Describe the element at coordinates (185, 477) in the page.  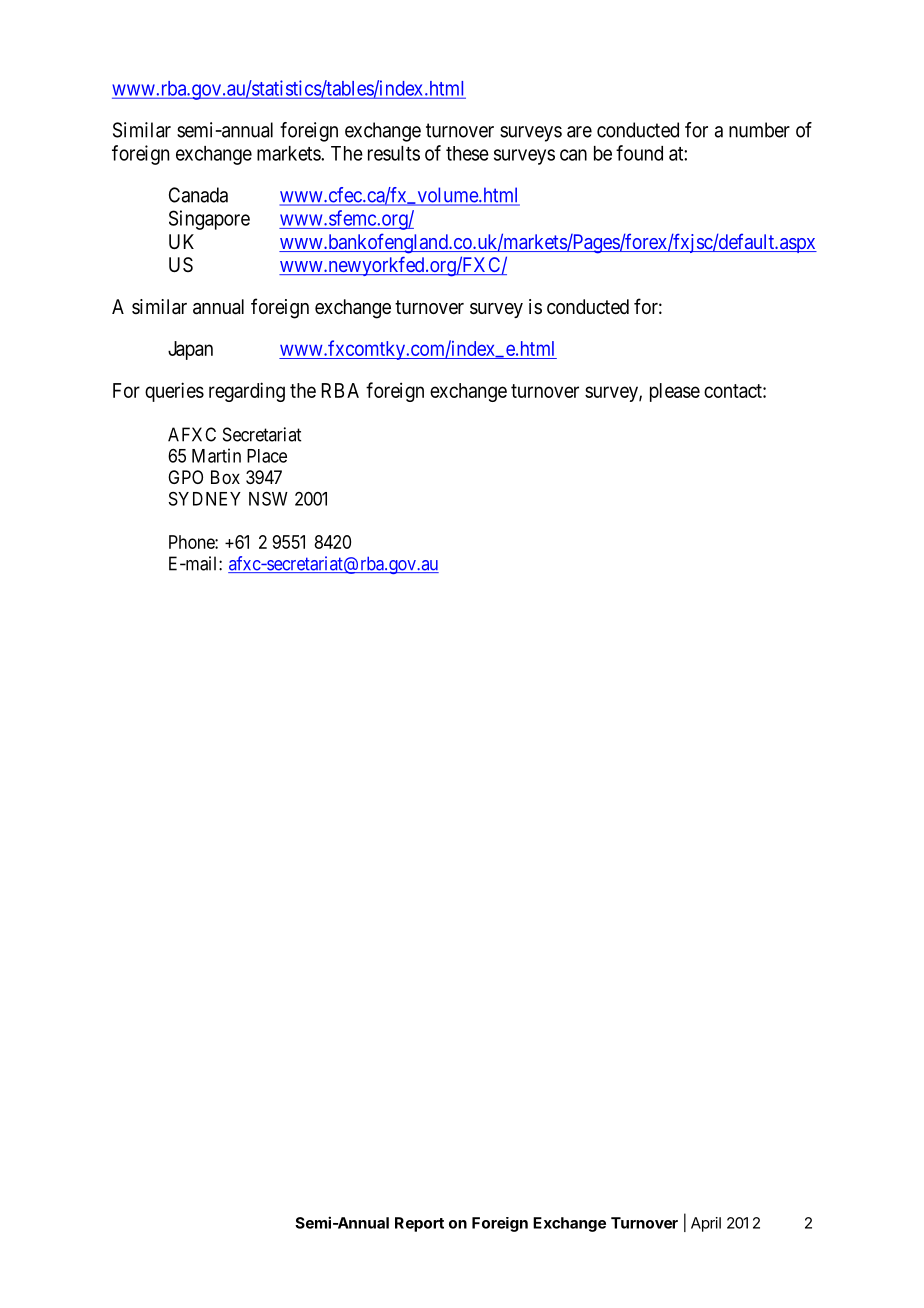
I see `GPO` at that location.
